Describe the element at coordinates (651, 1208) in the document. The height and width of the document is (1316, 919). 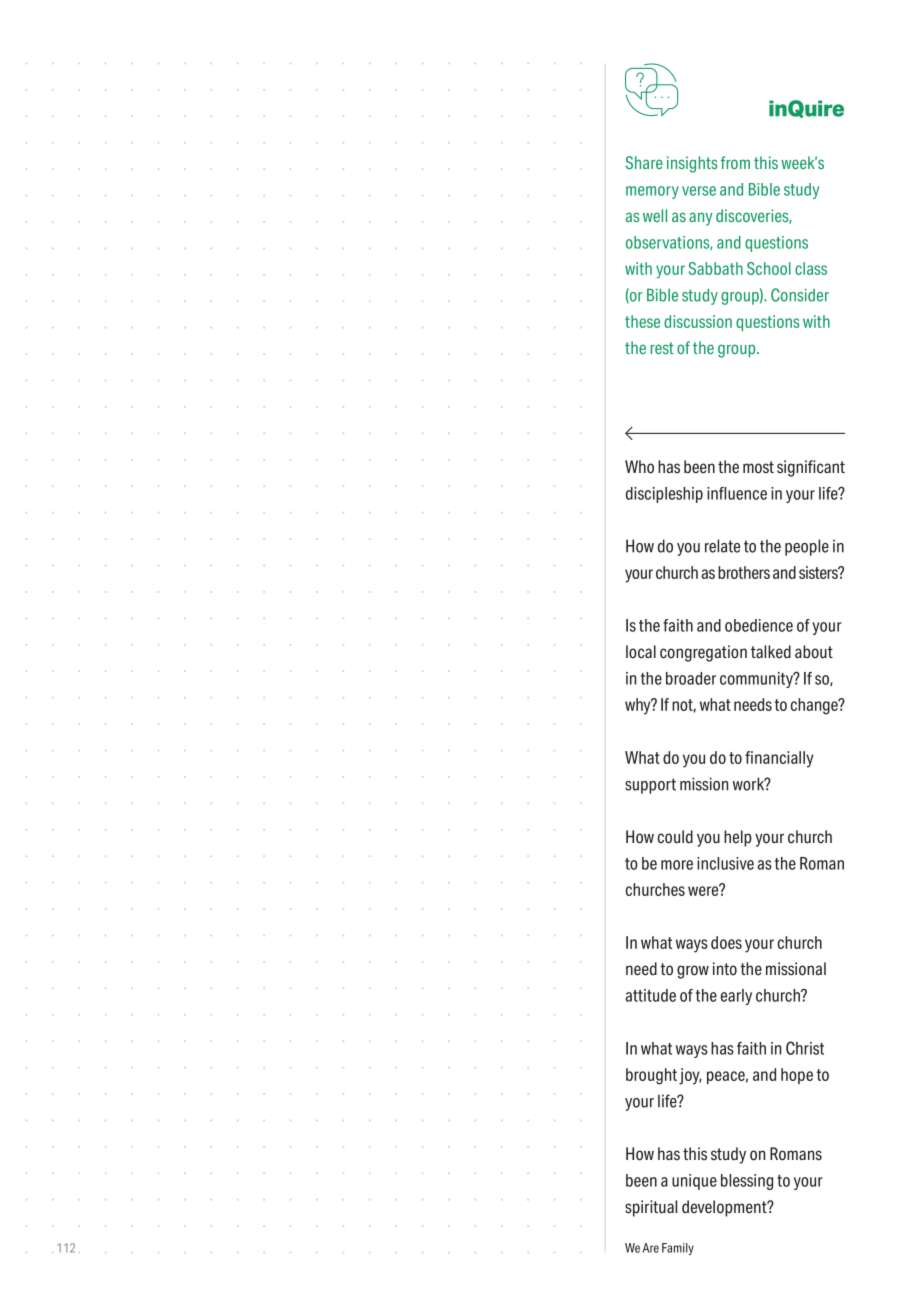
I see `spiritual` at that location.
